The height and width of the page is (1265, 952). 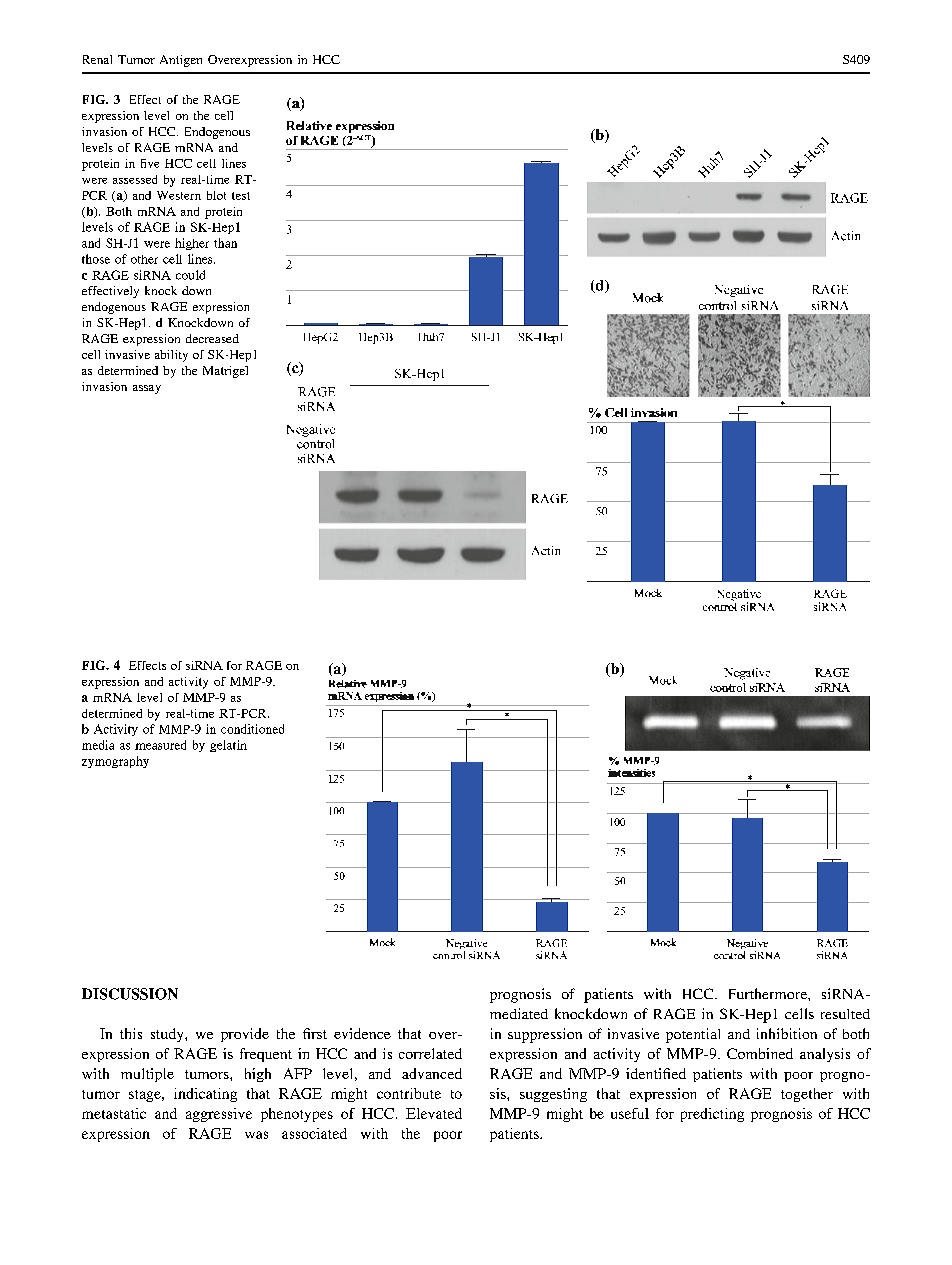 What do you see at coordinates (181, 61) in the page?
I see `Antigen` at bounding box center [181, 61].
